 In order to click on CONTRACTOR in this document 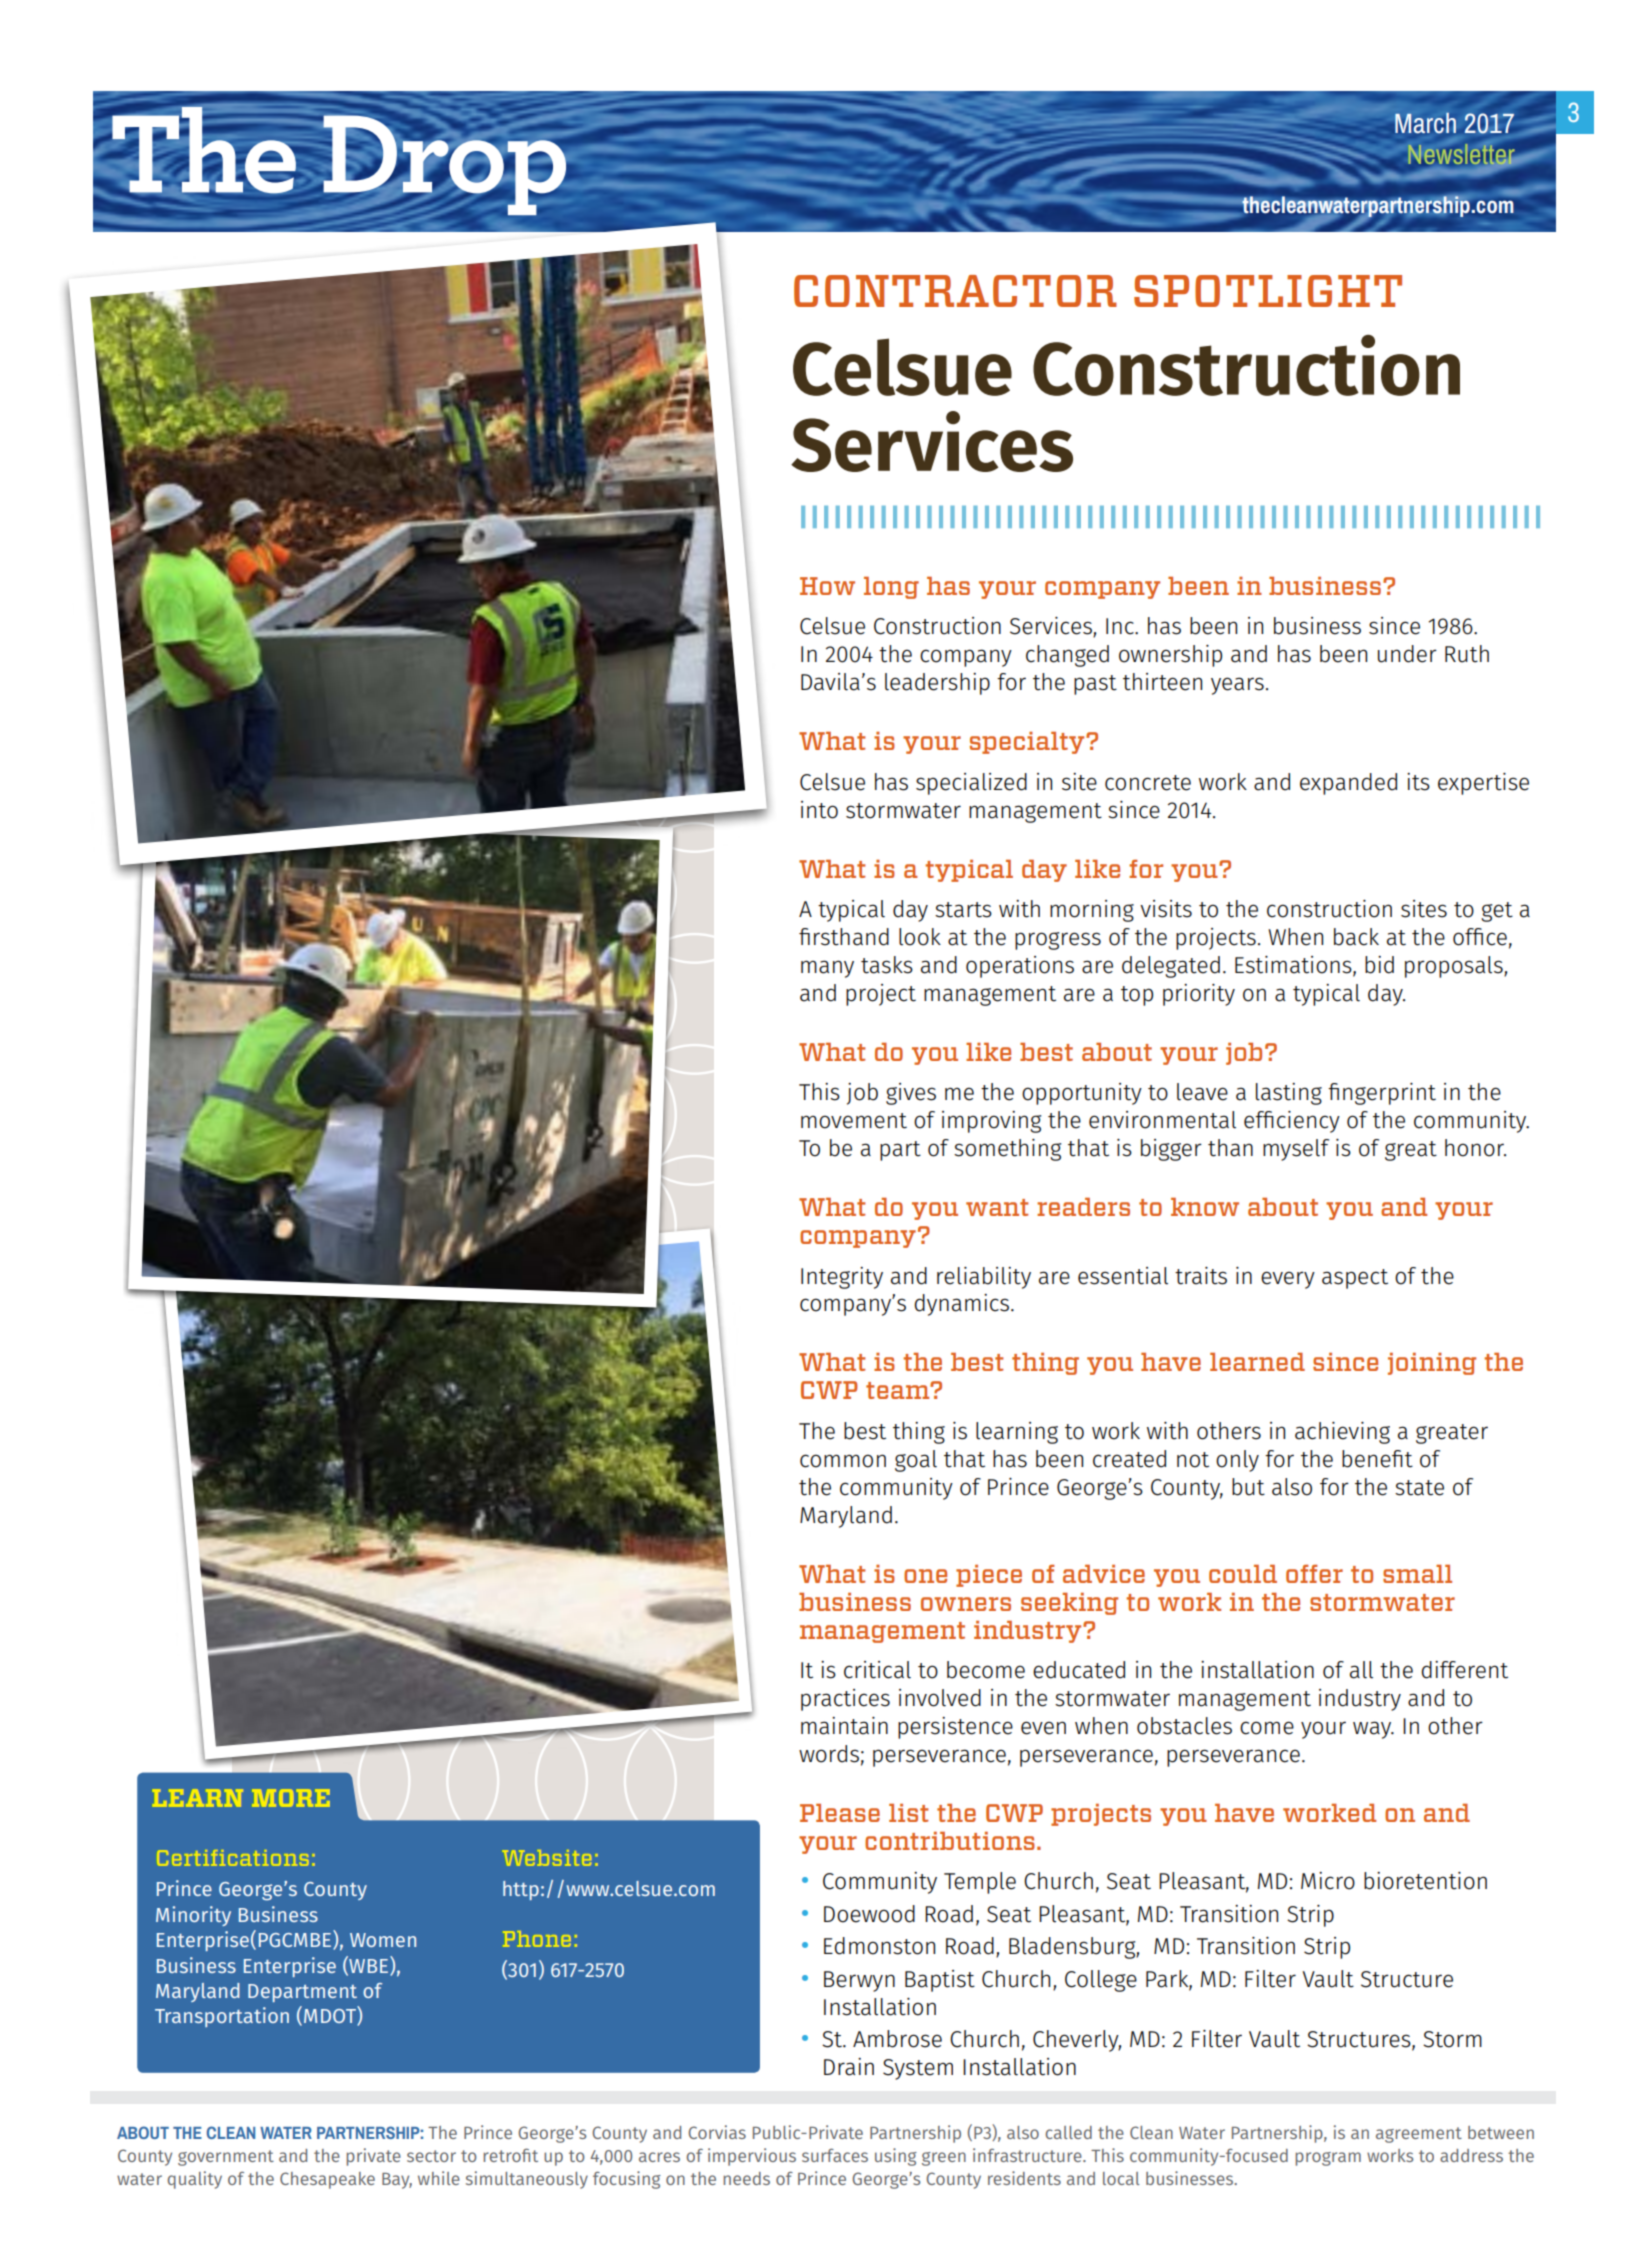, I will do `click(955, 291)`.
